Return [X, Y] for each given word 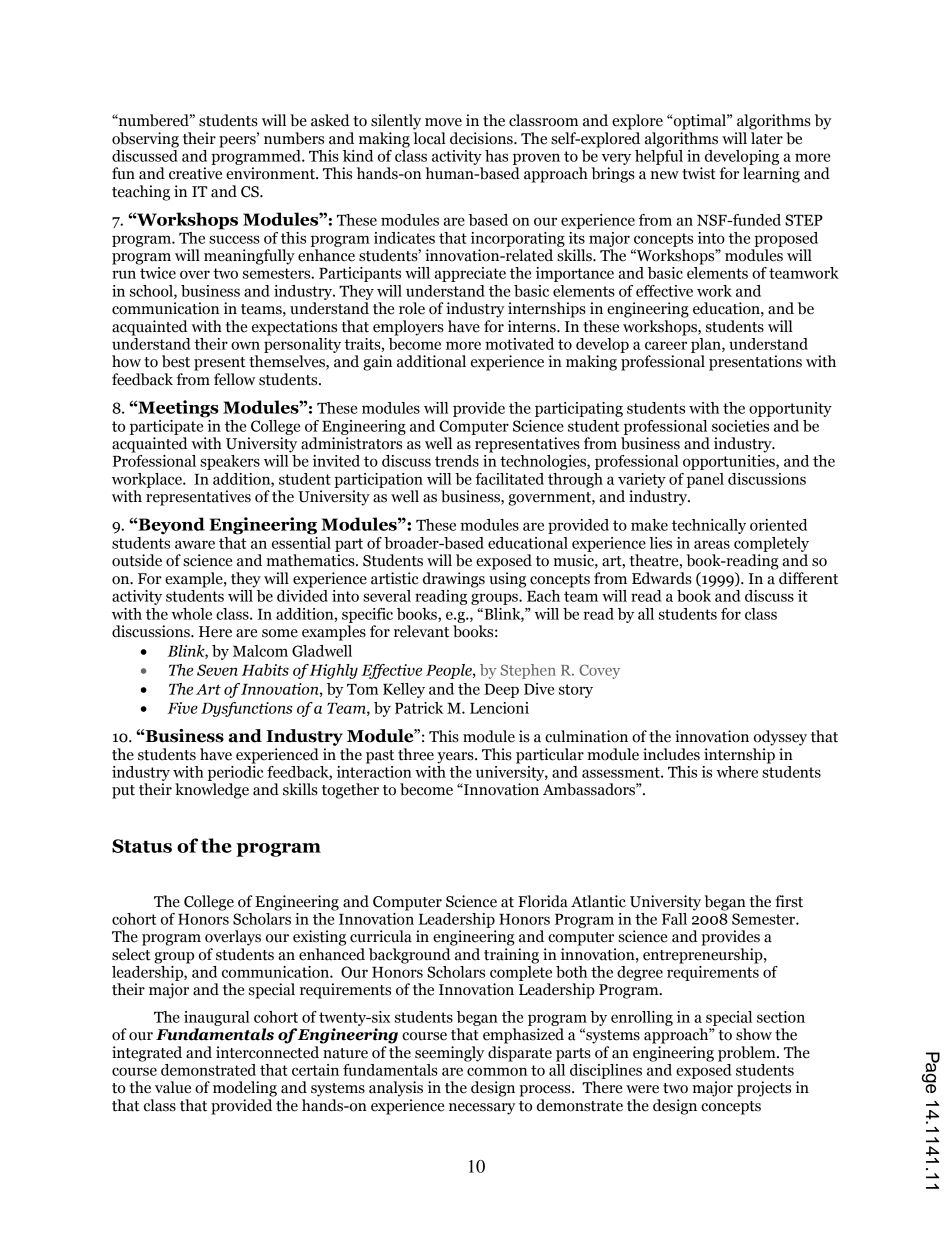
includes [671, 754]
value [173, 1087]
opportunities [730, 462]
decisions [482, 138]
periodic [235, 772]
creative [195, 173]
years [456, 758]
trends [457, 461]
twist [699, 173]
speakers [230, 462]
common [497, 1071]
